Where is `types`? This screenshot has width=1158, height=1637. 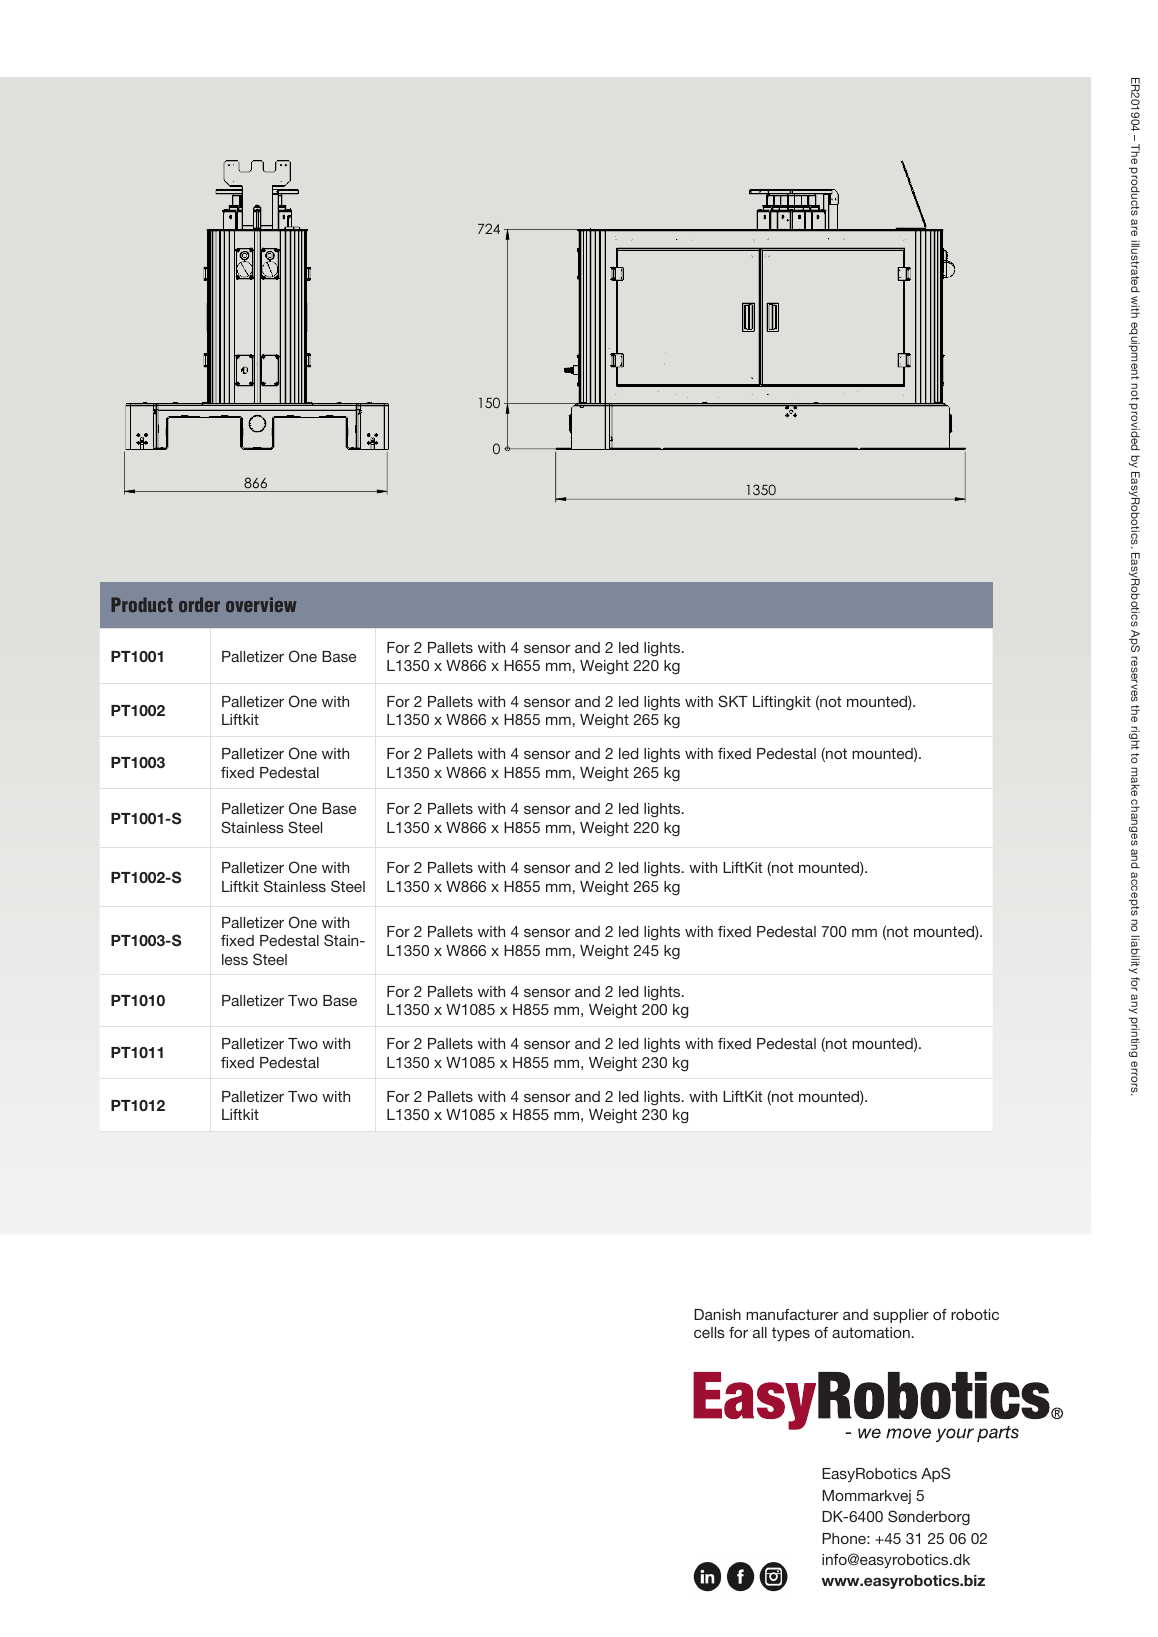 types is located at coordinates (791, 1334).
